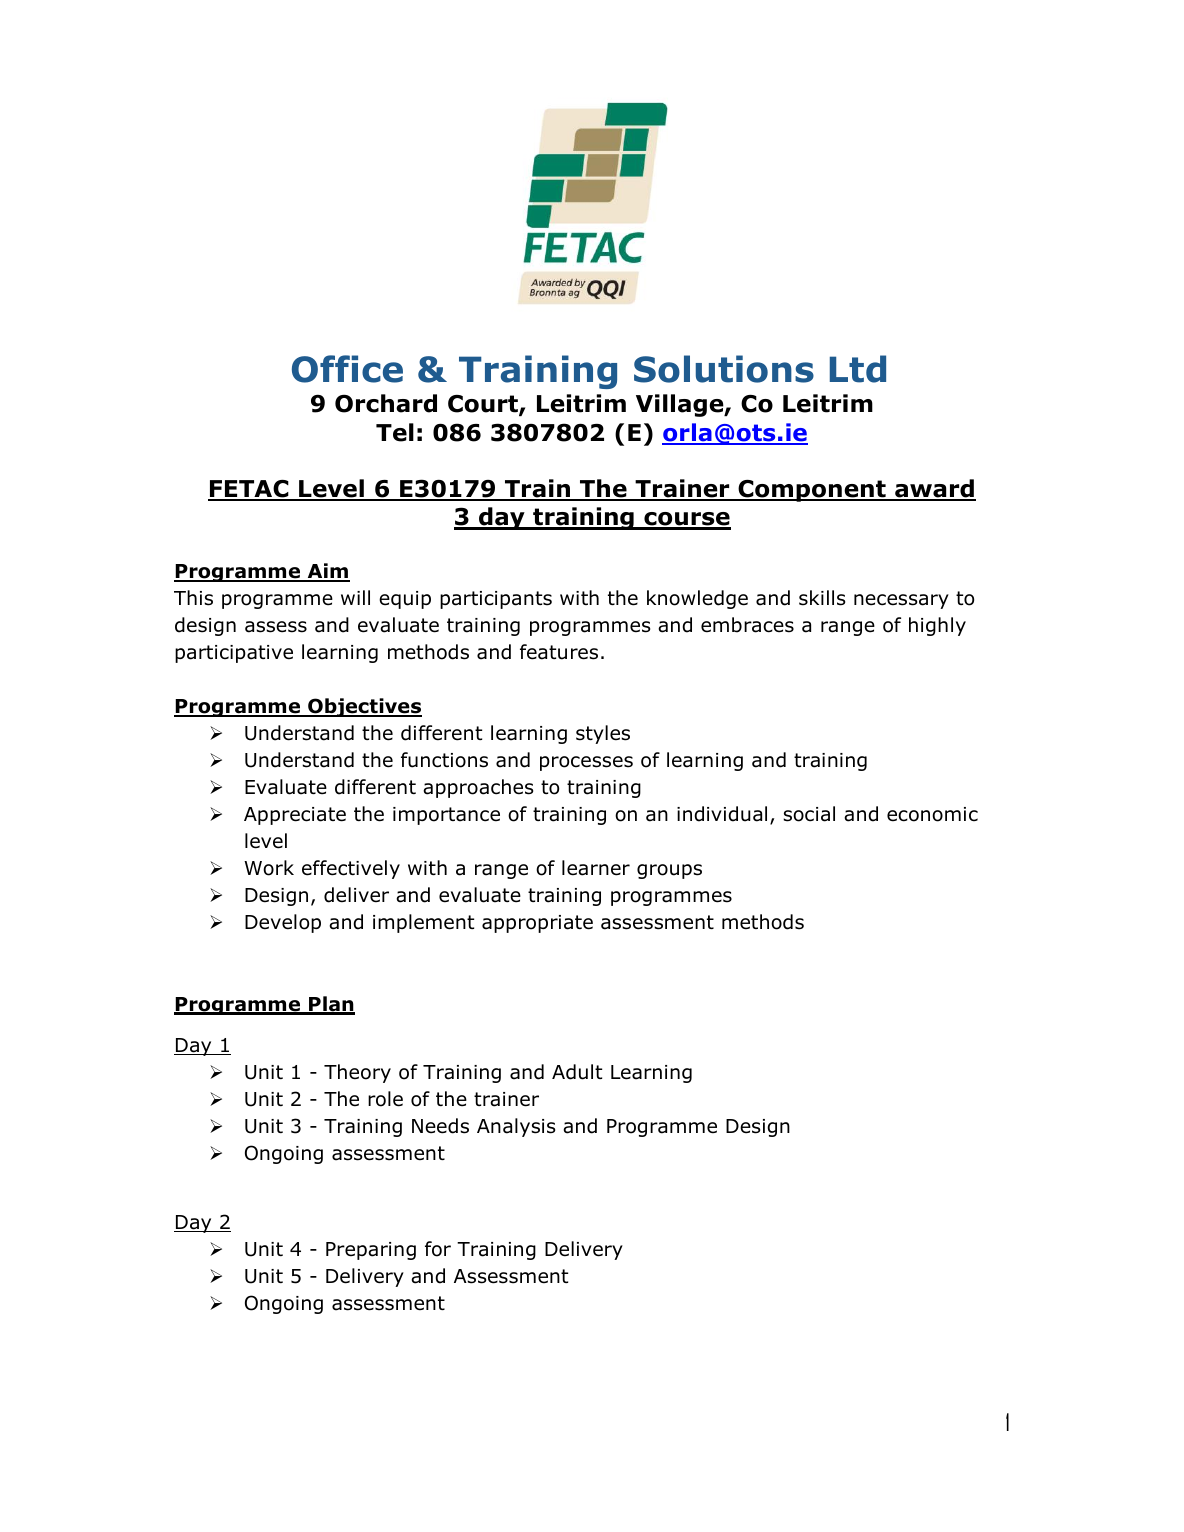 Image resolution: width=1184 pixels, height=1532 pixels. Describe the element at coordinates (809, 814) in the screenshot. I see `social` at that location.
